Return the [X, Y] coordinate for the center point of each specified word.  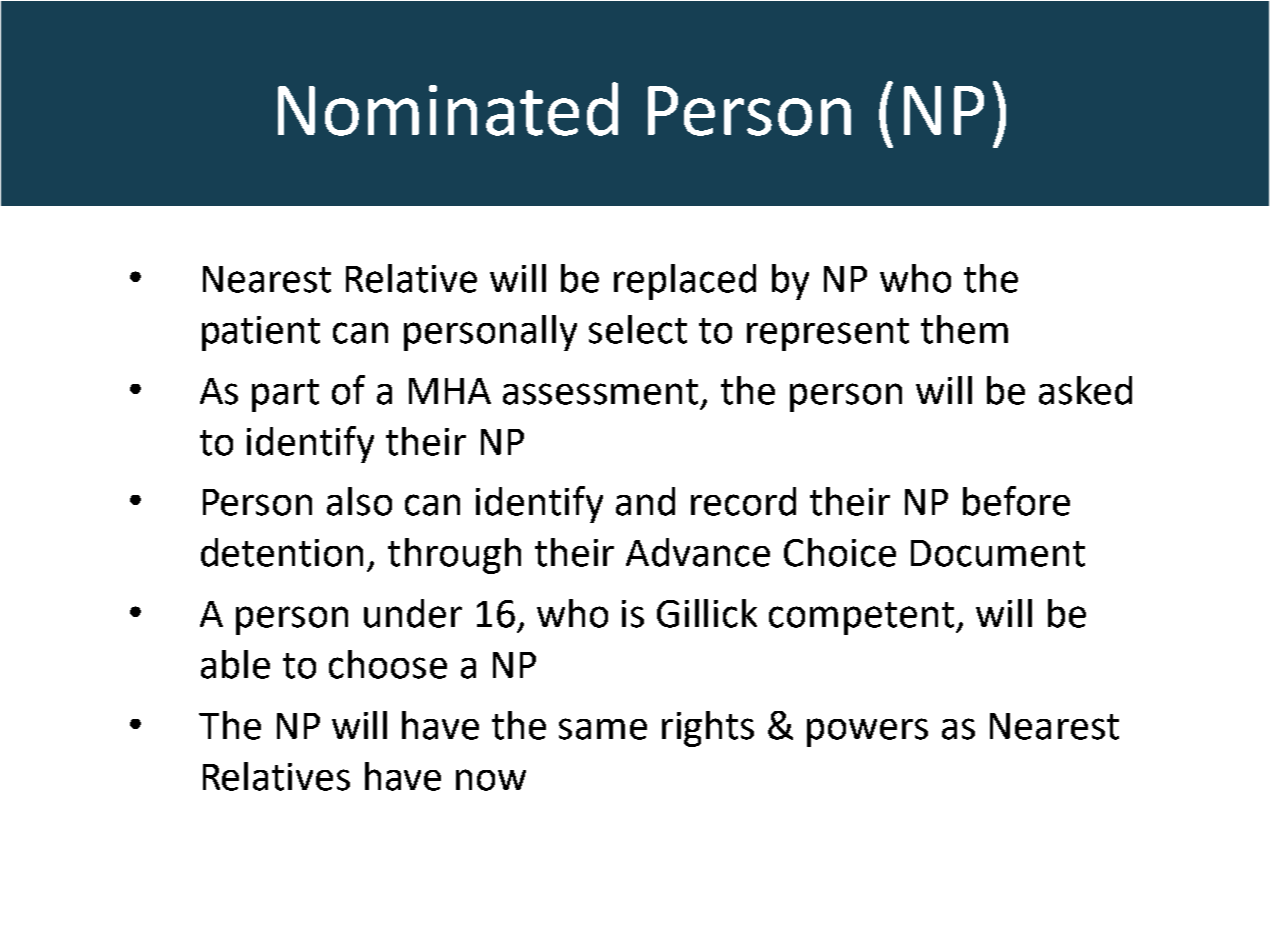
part [285, 395]
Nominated [448, 109]
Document [998, 553]
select [638, 329]
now [491, 780]
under [413, 613]
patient [261, 333]
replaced [685, 282]
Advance [698, 552]
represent [828, 334]
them [964, 329]
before [1016, 501]
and [645, 501]
